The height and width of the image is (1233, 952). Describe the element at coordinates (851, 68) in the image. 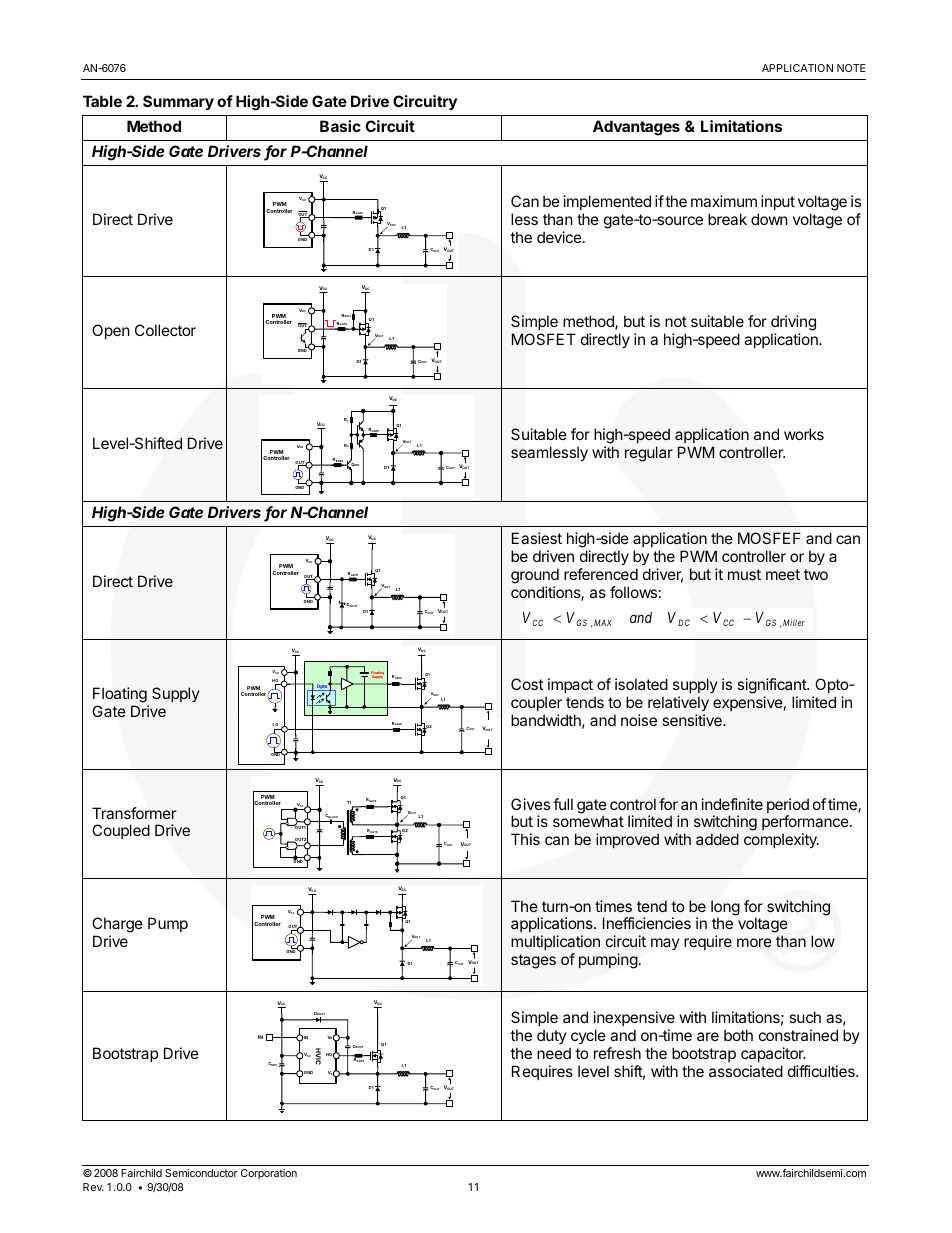

I see `NOTE` at that location.
